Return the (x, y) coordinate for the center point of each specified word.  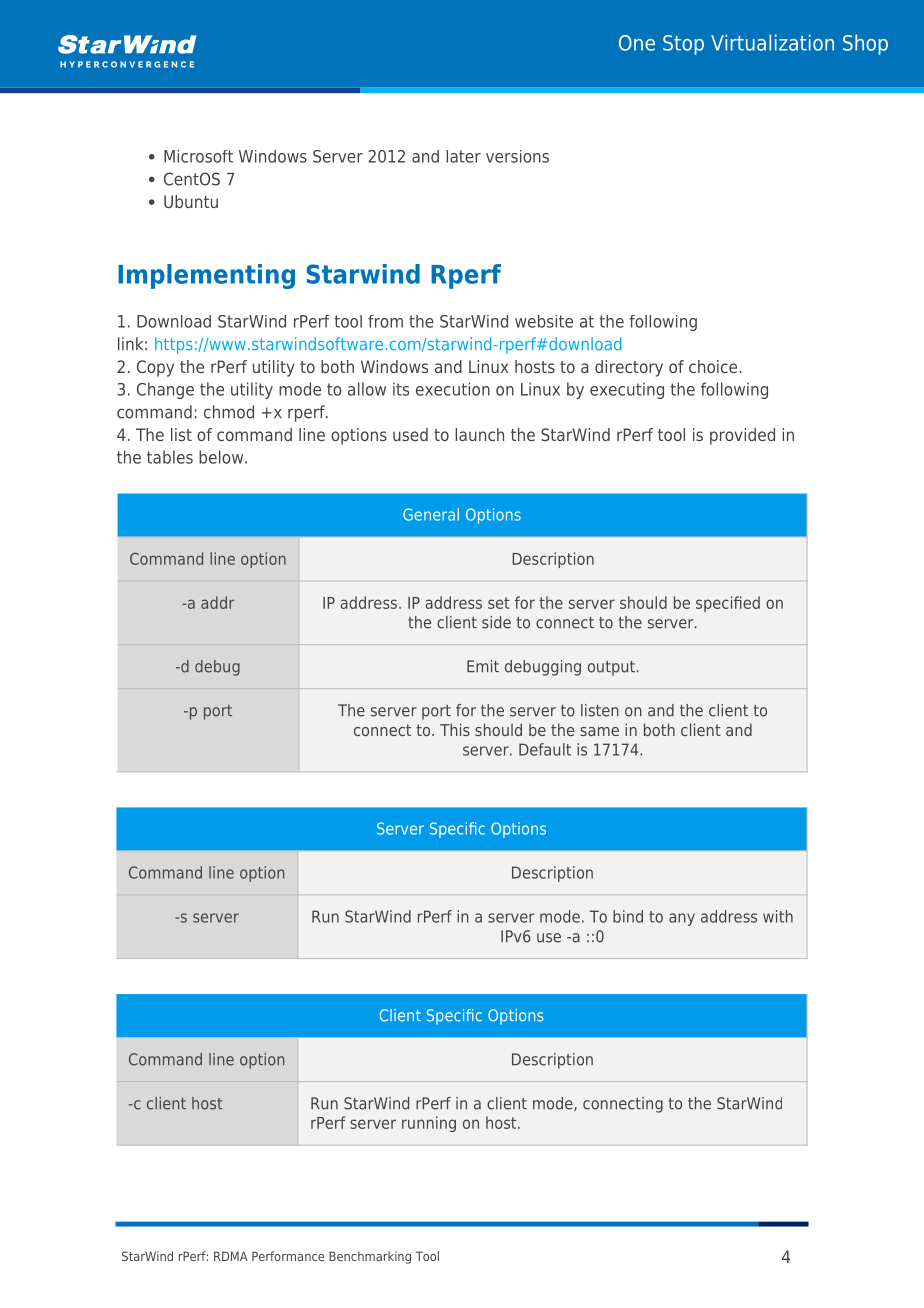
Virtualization (772, 42)
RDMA (231, 1256)
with (778, 916)
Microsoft (198, 156)
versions (517, 156)
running (429, 1124)
